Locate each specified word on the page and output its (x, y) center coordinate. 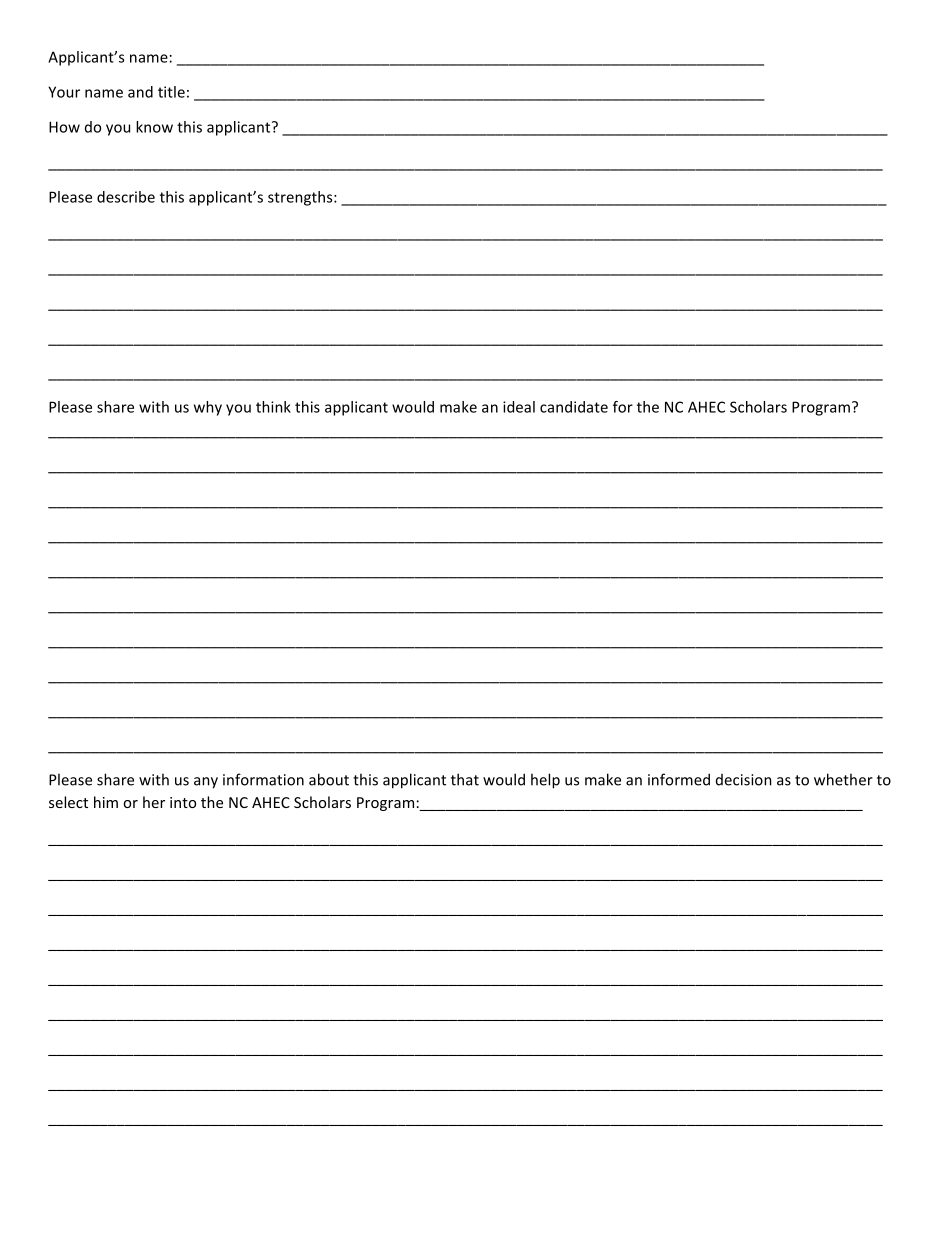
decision (744, 780)
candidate (574, 407)
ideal (519, 407)
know (154, 127)
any (206, 783)
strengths (301, 198)
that (465, 779)
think (273, 407)
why (208, 408)
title (171, 92)
